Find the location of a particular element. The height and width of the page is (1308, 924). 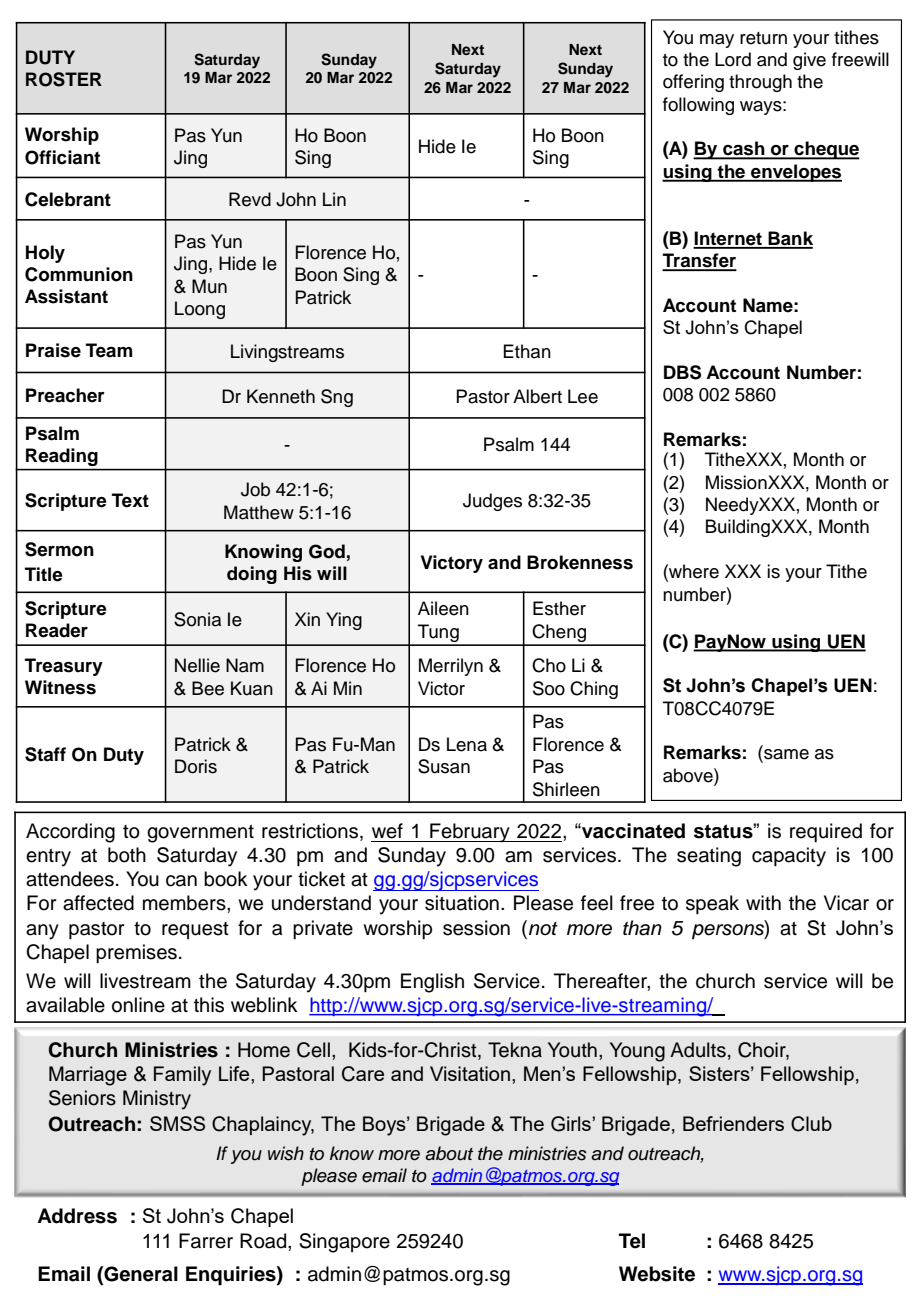

premises is located at coordinates (136, 953).
